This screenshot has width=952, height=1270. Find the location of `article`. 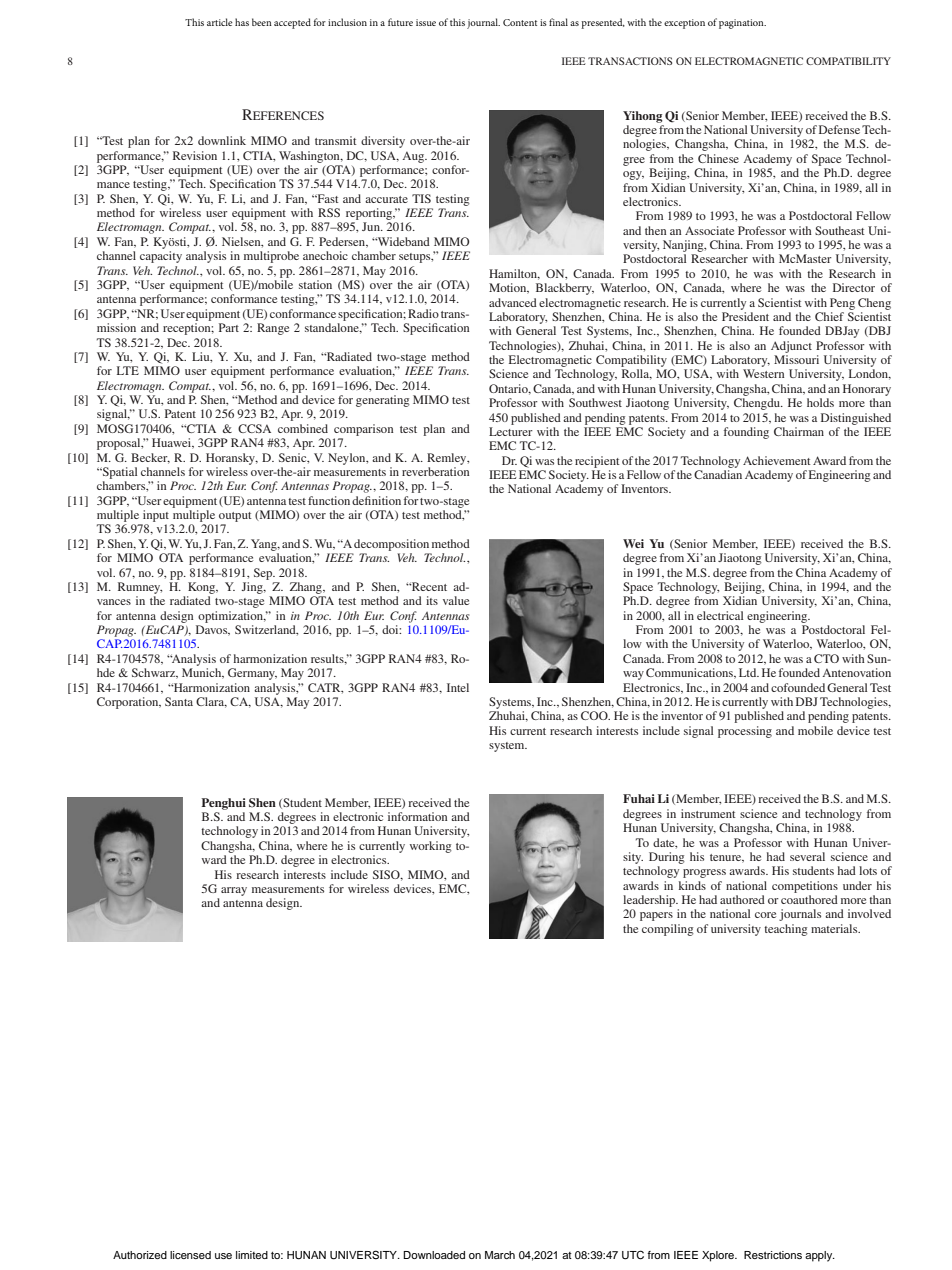

article is located at coordinates (220, 22).
